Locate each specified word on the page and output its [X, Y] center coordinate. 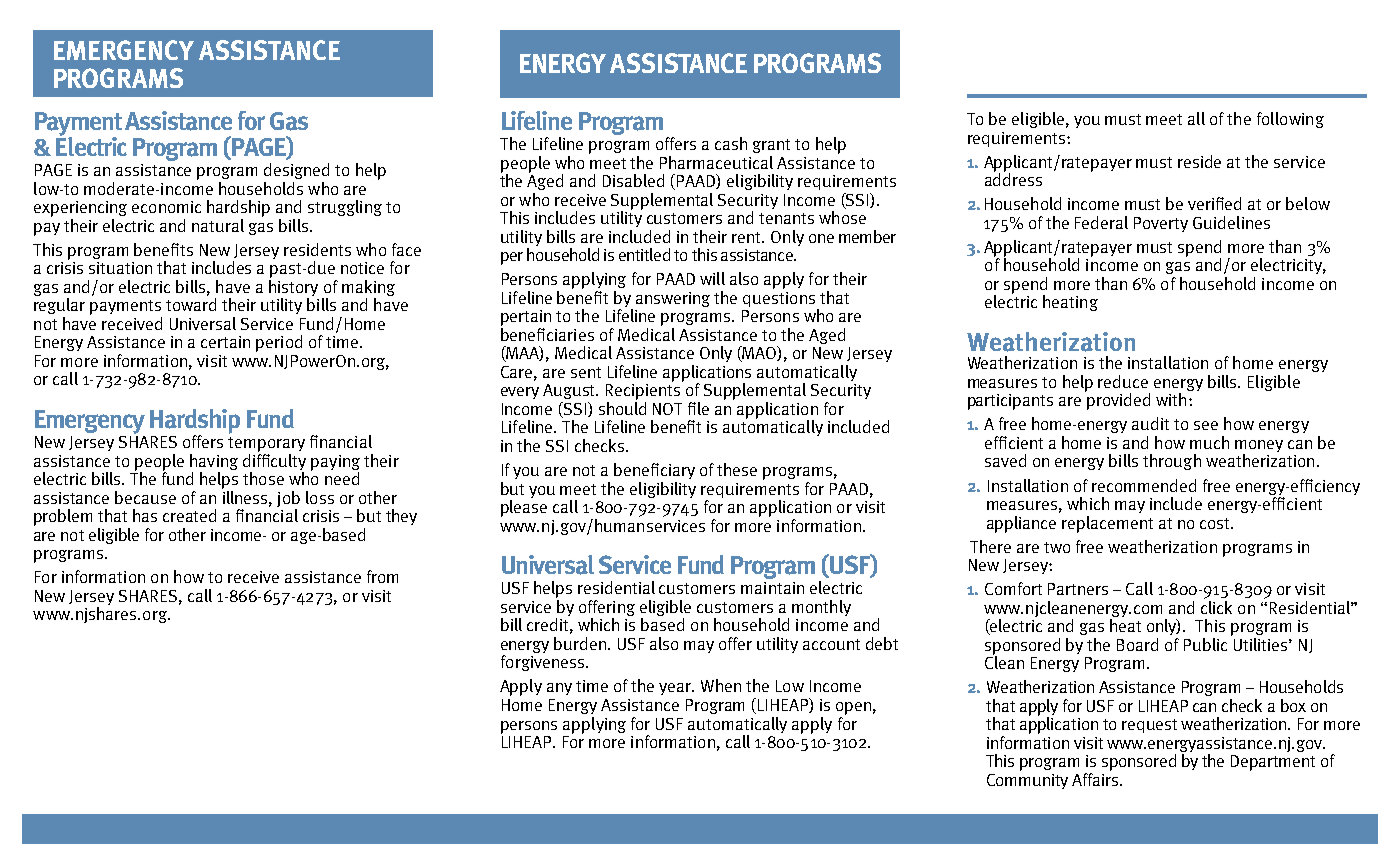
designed [296, 171]
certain [225, 342]
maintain [772, 588]
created [189, 515]
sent [586, 372]
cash [731, 143]
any [559, 689]
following [1290, 120]
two [1057, 547]
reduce [1123, 381]
